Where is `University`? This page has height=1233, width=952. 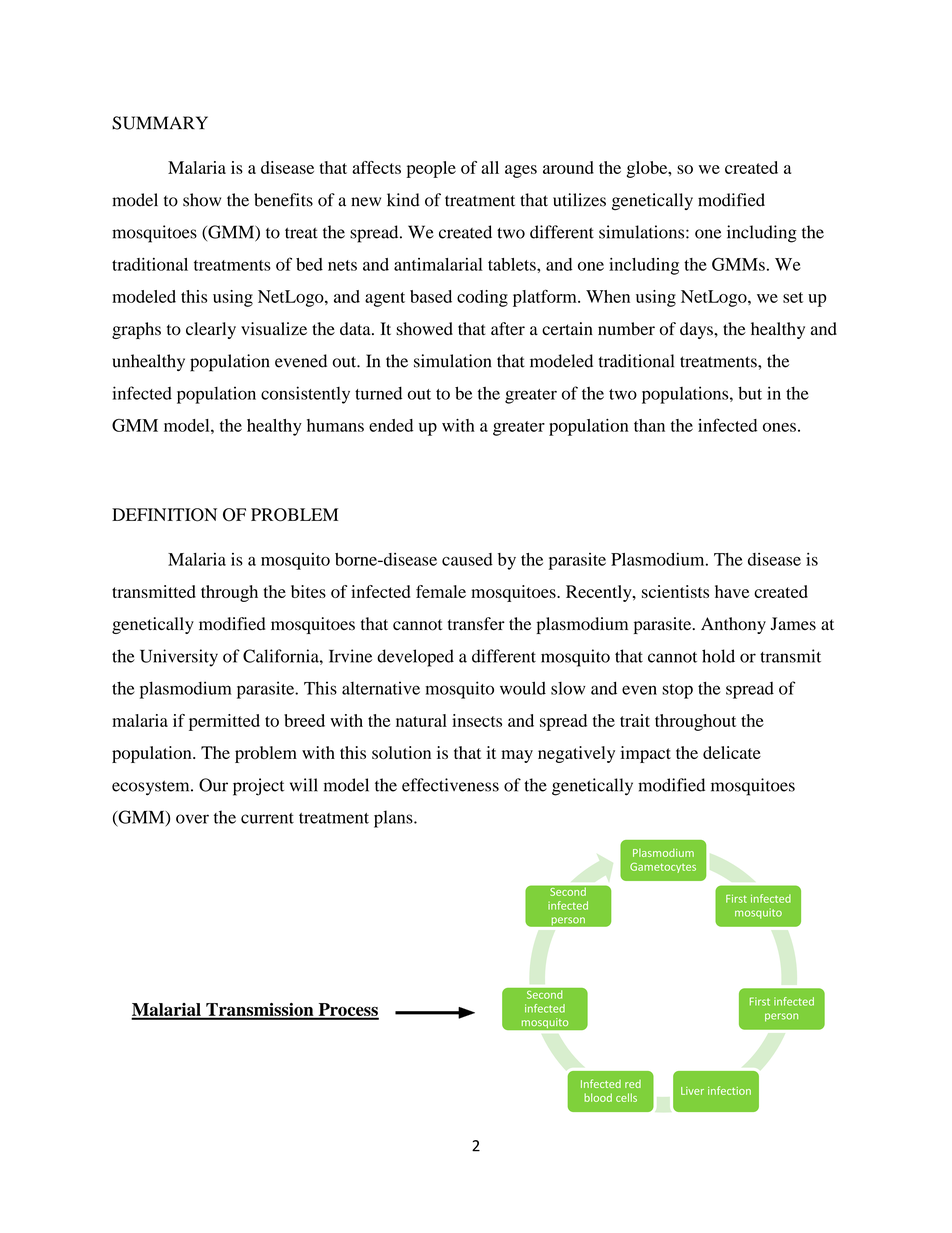
University is located at coordinates (179, 658).
